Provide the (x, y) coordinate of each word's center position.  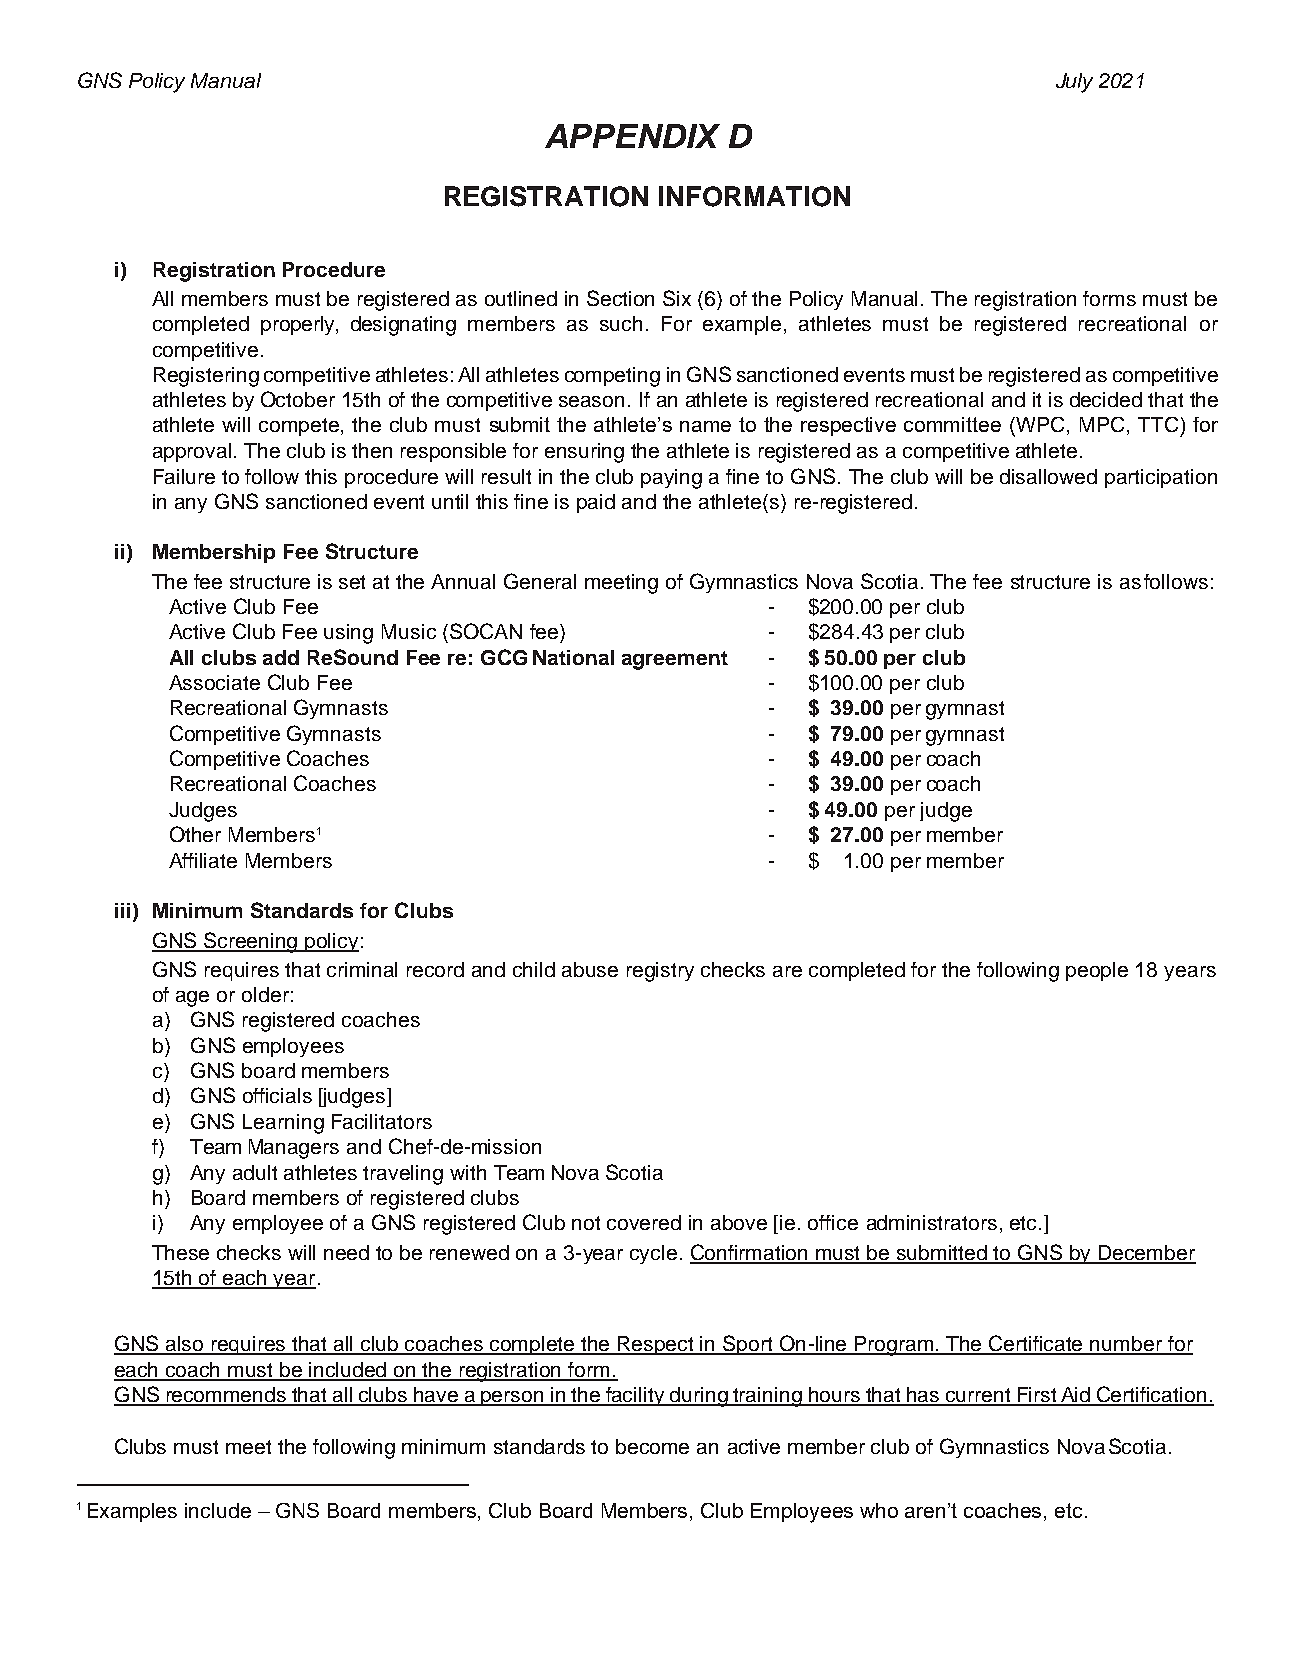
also (185, 1345)
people (1097, 971)
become (652, 1446)
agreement (675, 660)
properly (299, 325)
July (1074, 83)
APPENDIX (632, 136)
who (879, 1510)
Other (195, 834)
